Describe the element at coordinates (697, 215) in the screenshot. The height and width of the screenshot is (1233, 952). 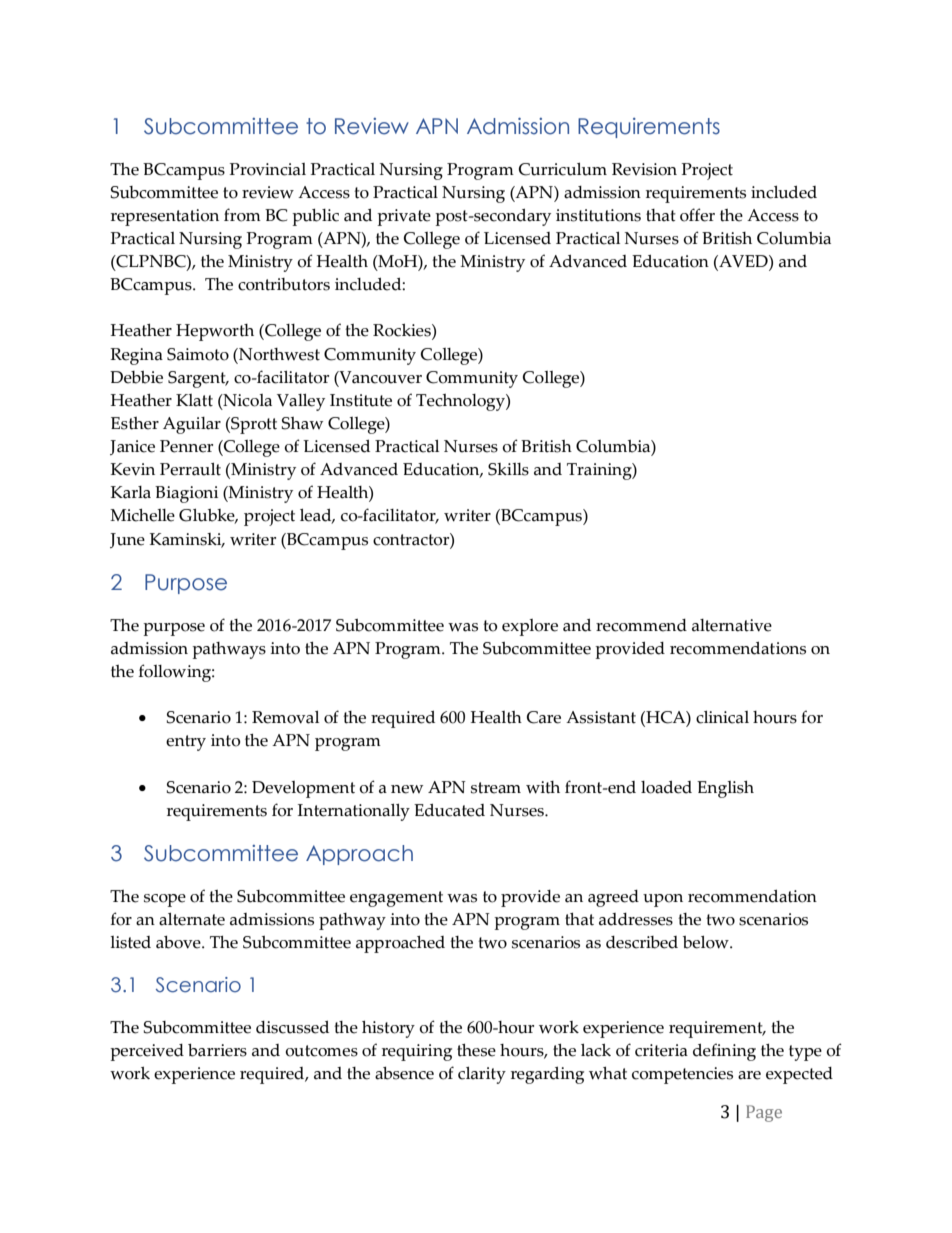
I see `offer` at that location.
